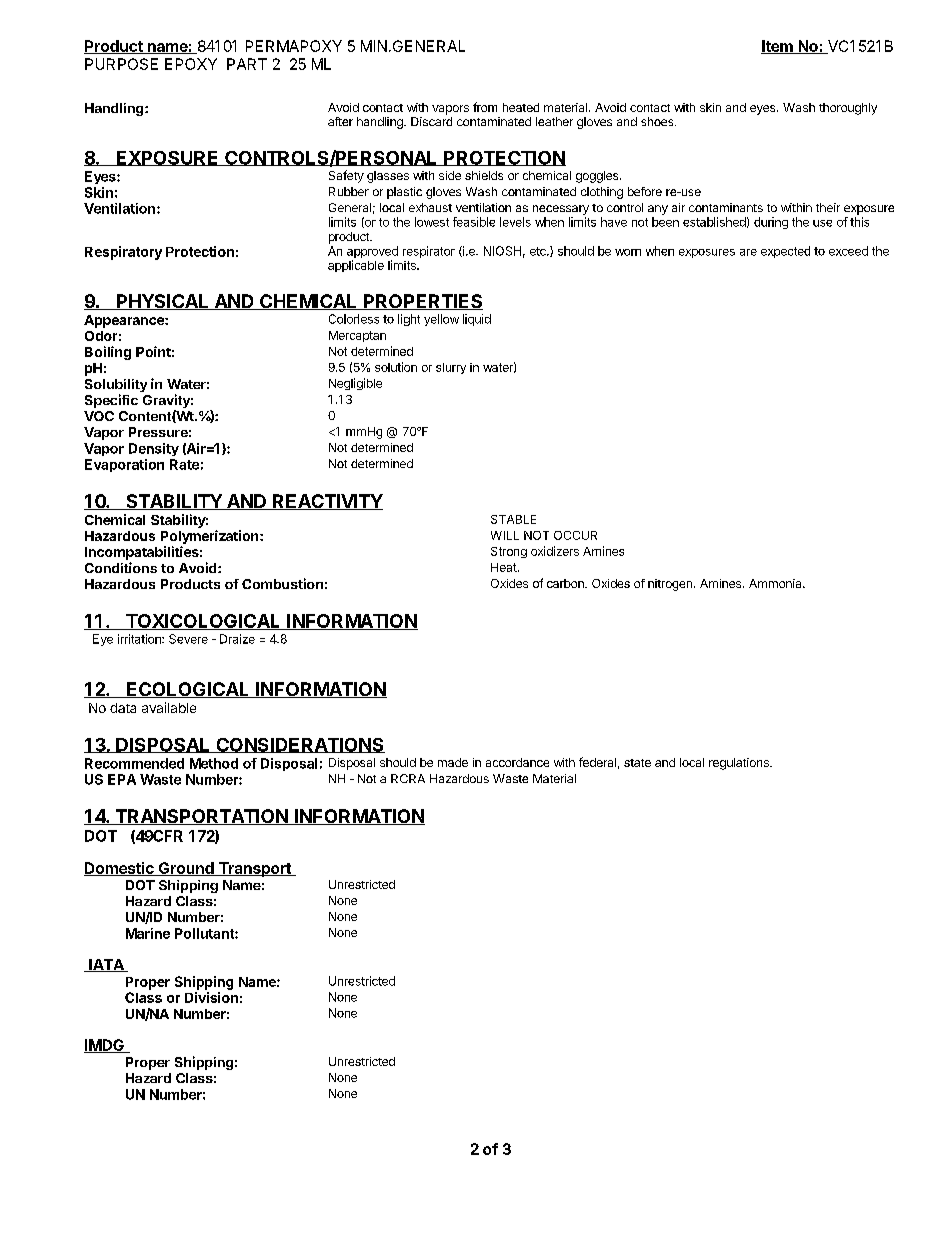  What do you see at coordinates (205, 933) in the page?
I see `Pollutant` at bounding box center [205, 933].
